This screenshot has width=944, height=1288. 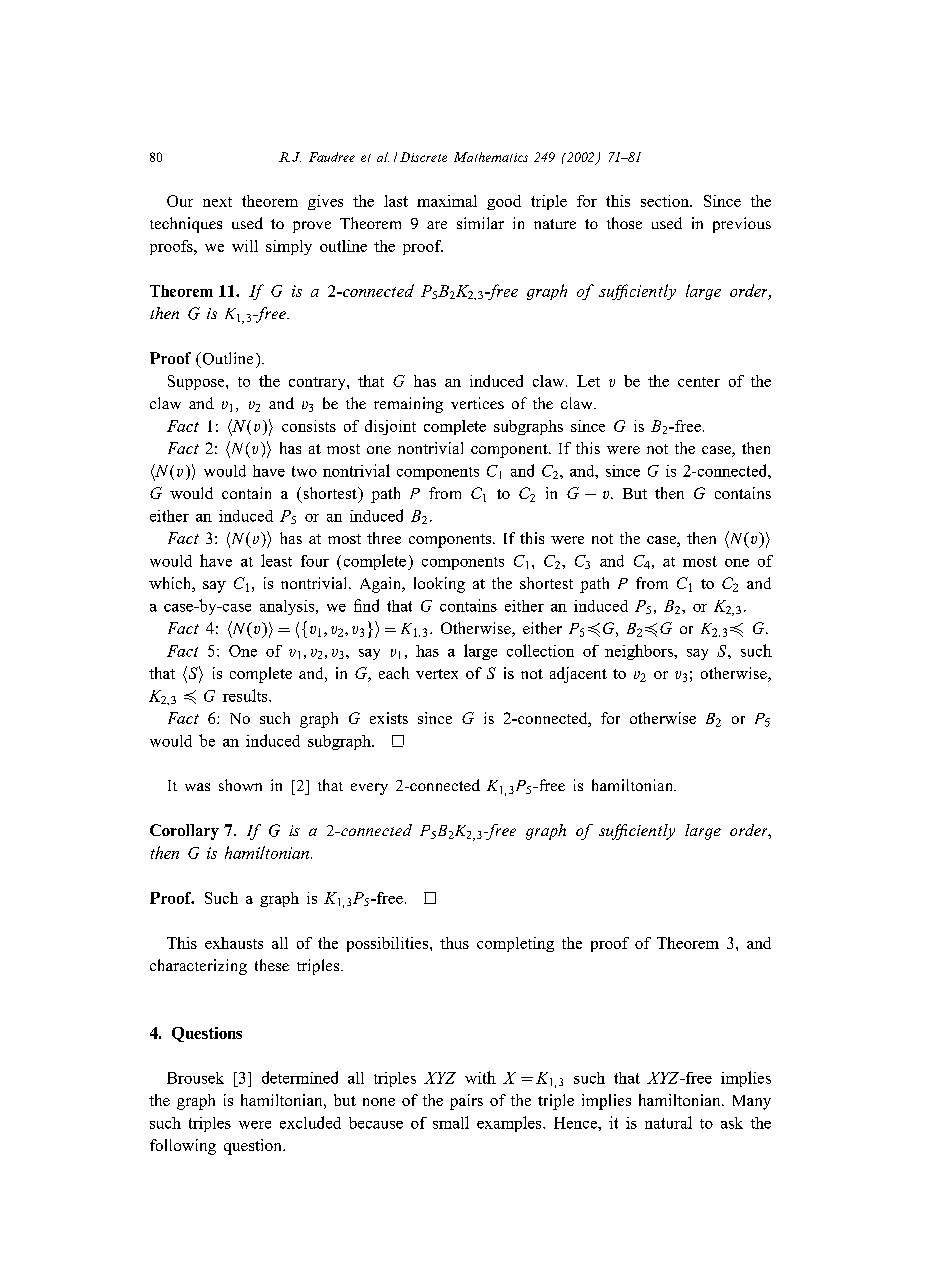 I want to click on section, so click(x=666, y=201).
